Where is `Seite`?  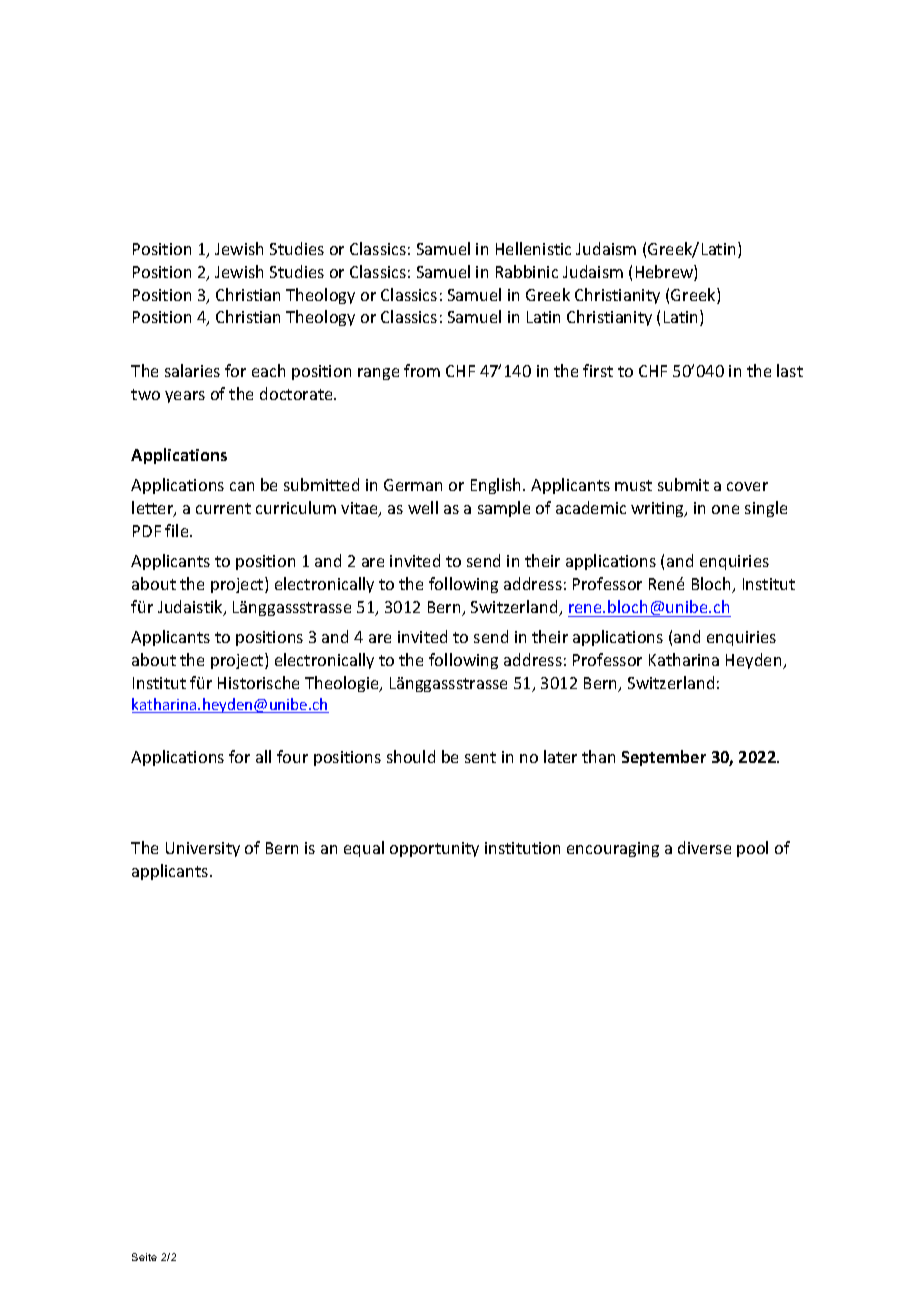
Seite is located at coordinates (144, 1257).
